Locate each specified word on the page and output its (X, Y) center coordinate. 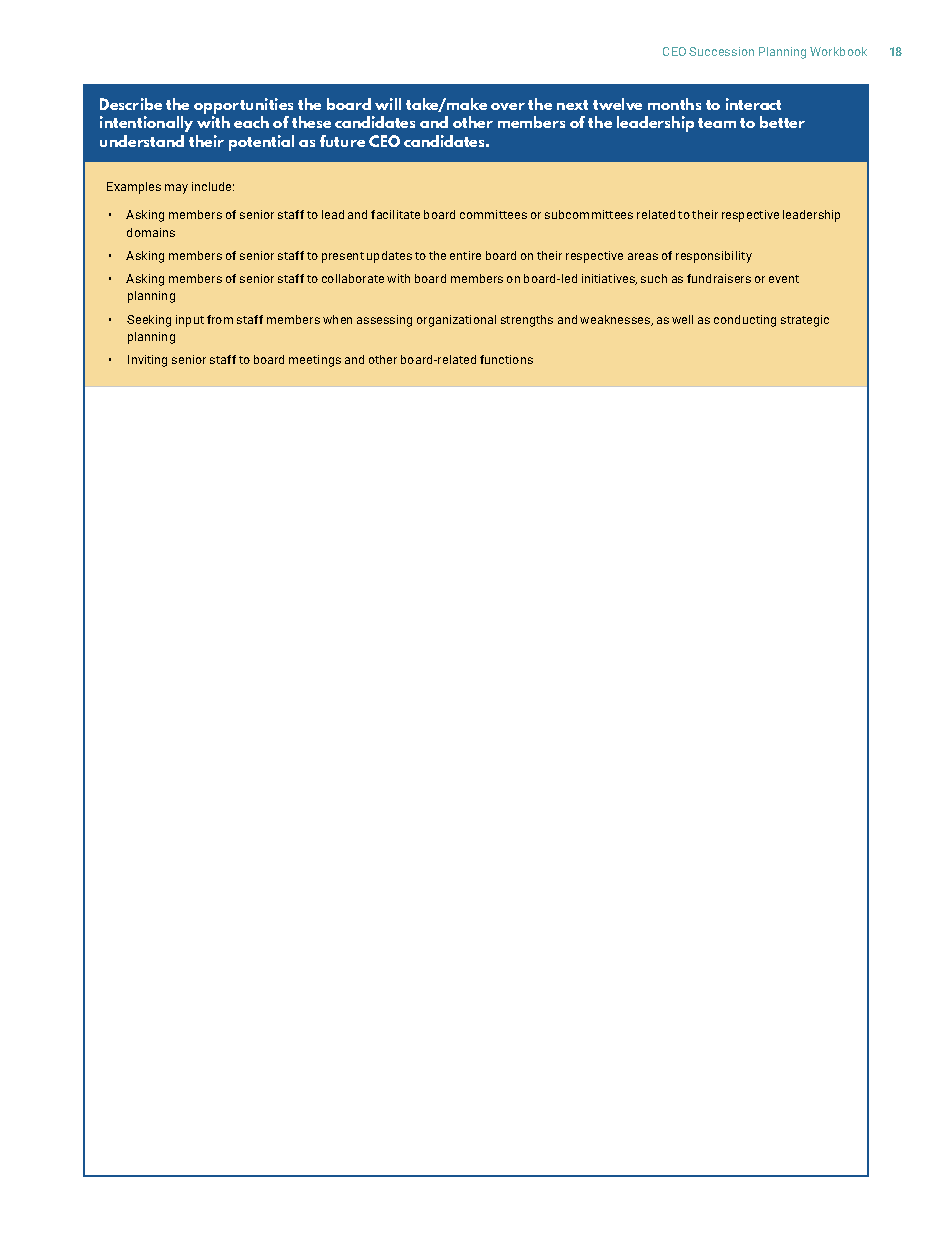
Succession (721, 51)
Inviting (147, 361)
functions (506, 359)
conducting (745, 321)
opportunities (243, 106)
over (508, 106)
